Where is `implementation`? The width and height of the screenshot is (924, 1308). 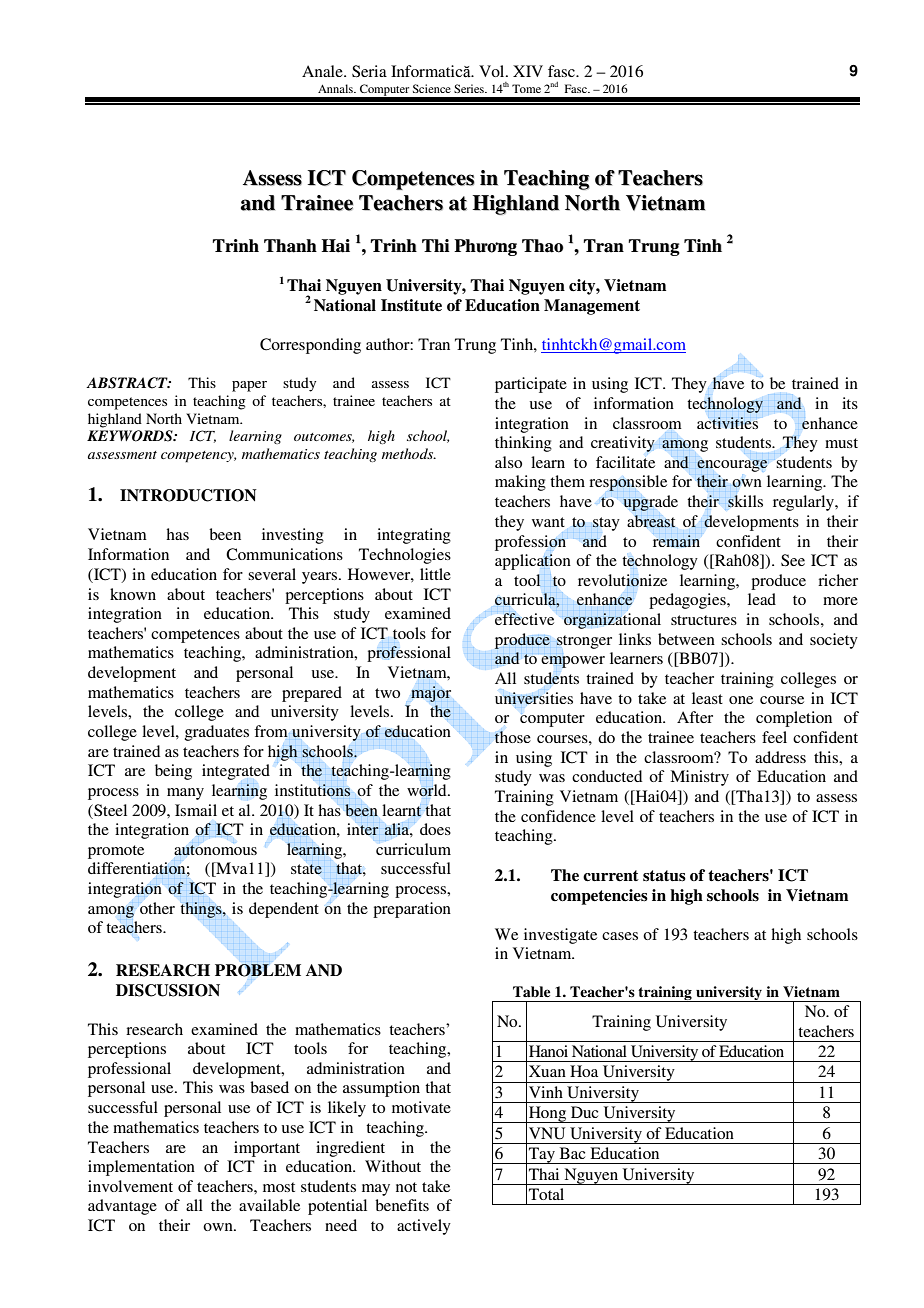 implementation is located at coordinates (141, 1168).
